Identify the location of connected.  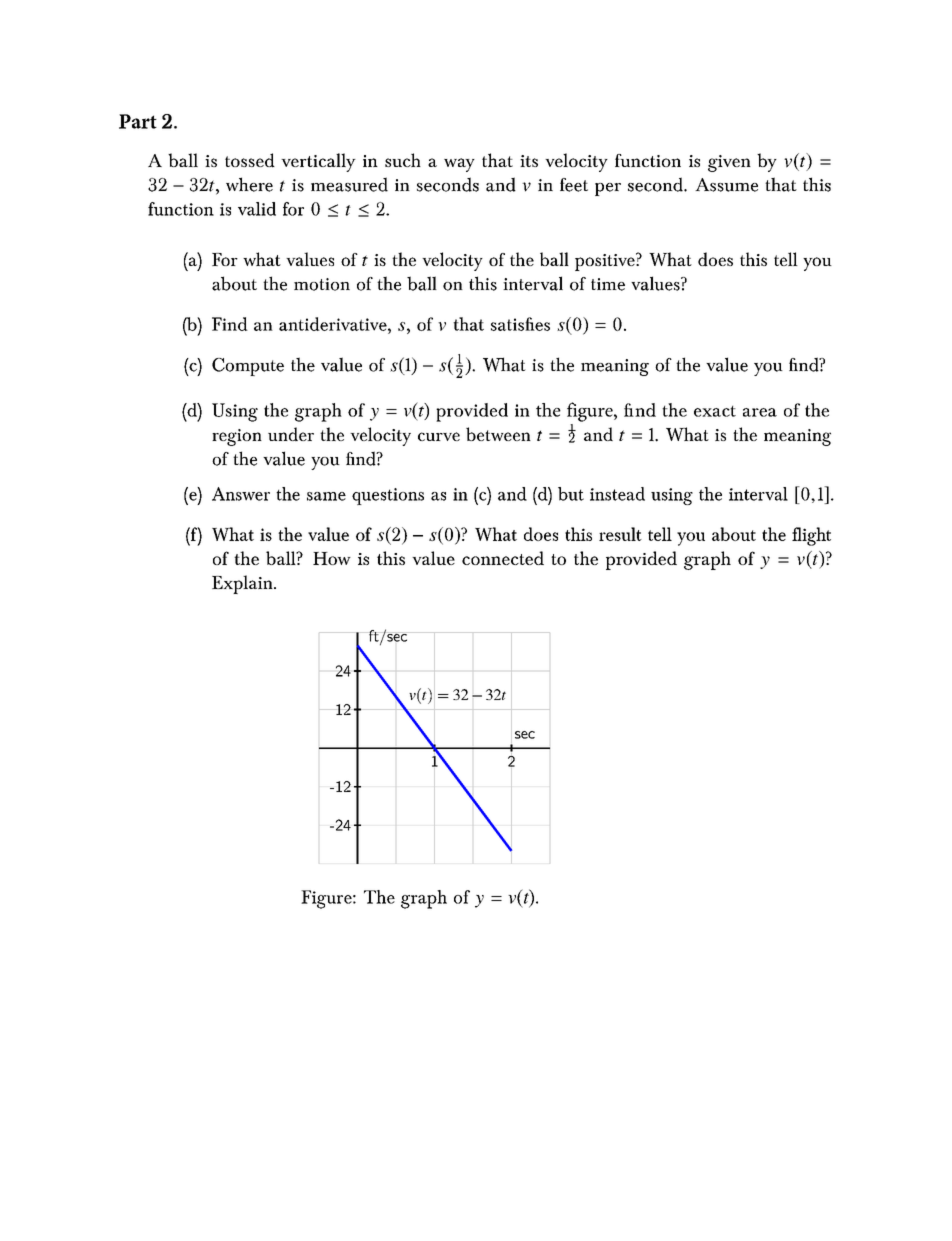
(503, 558).
